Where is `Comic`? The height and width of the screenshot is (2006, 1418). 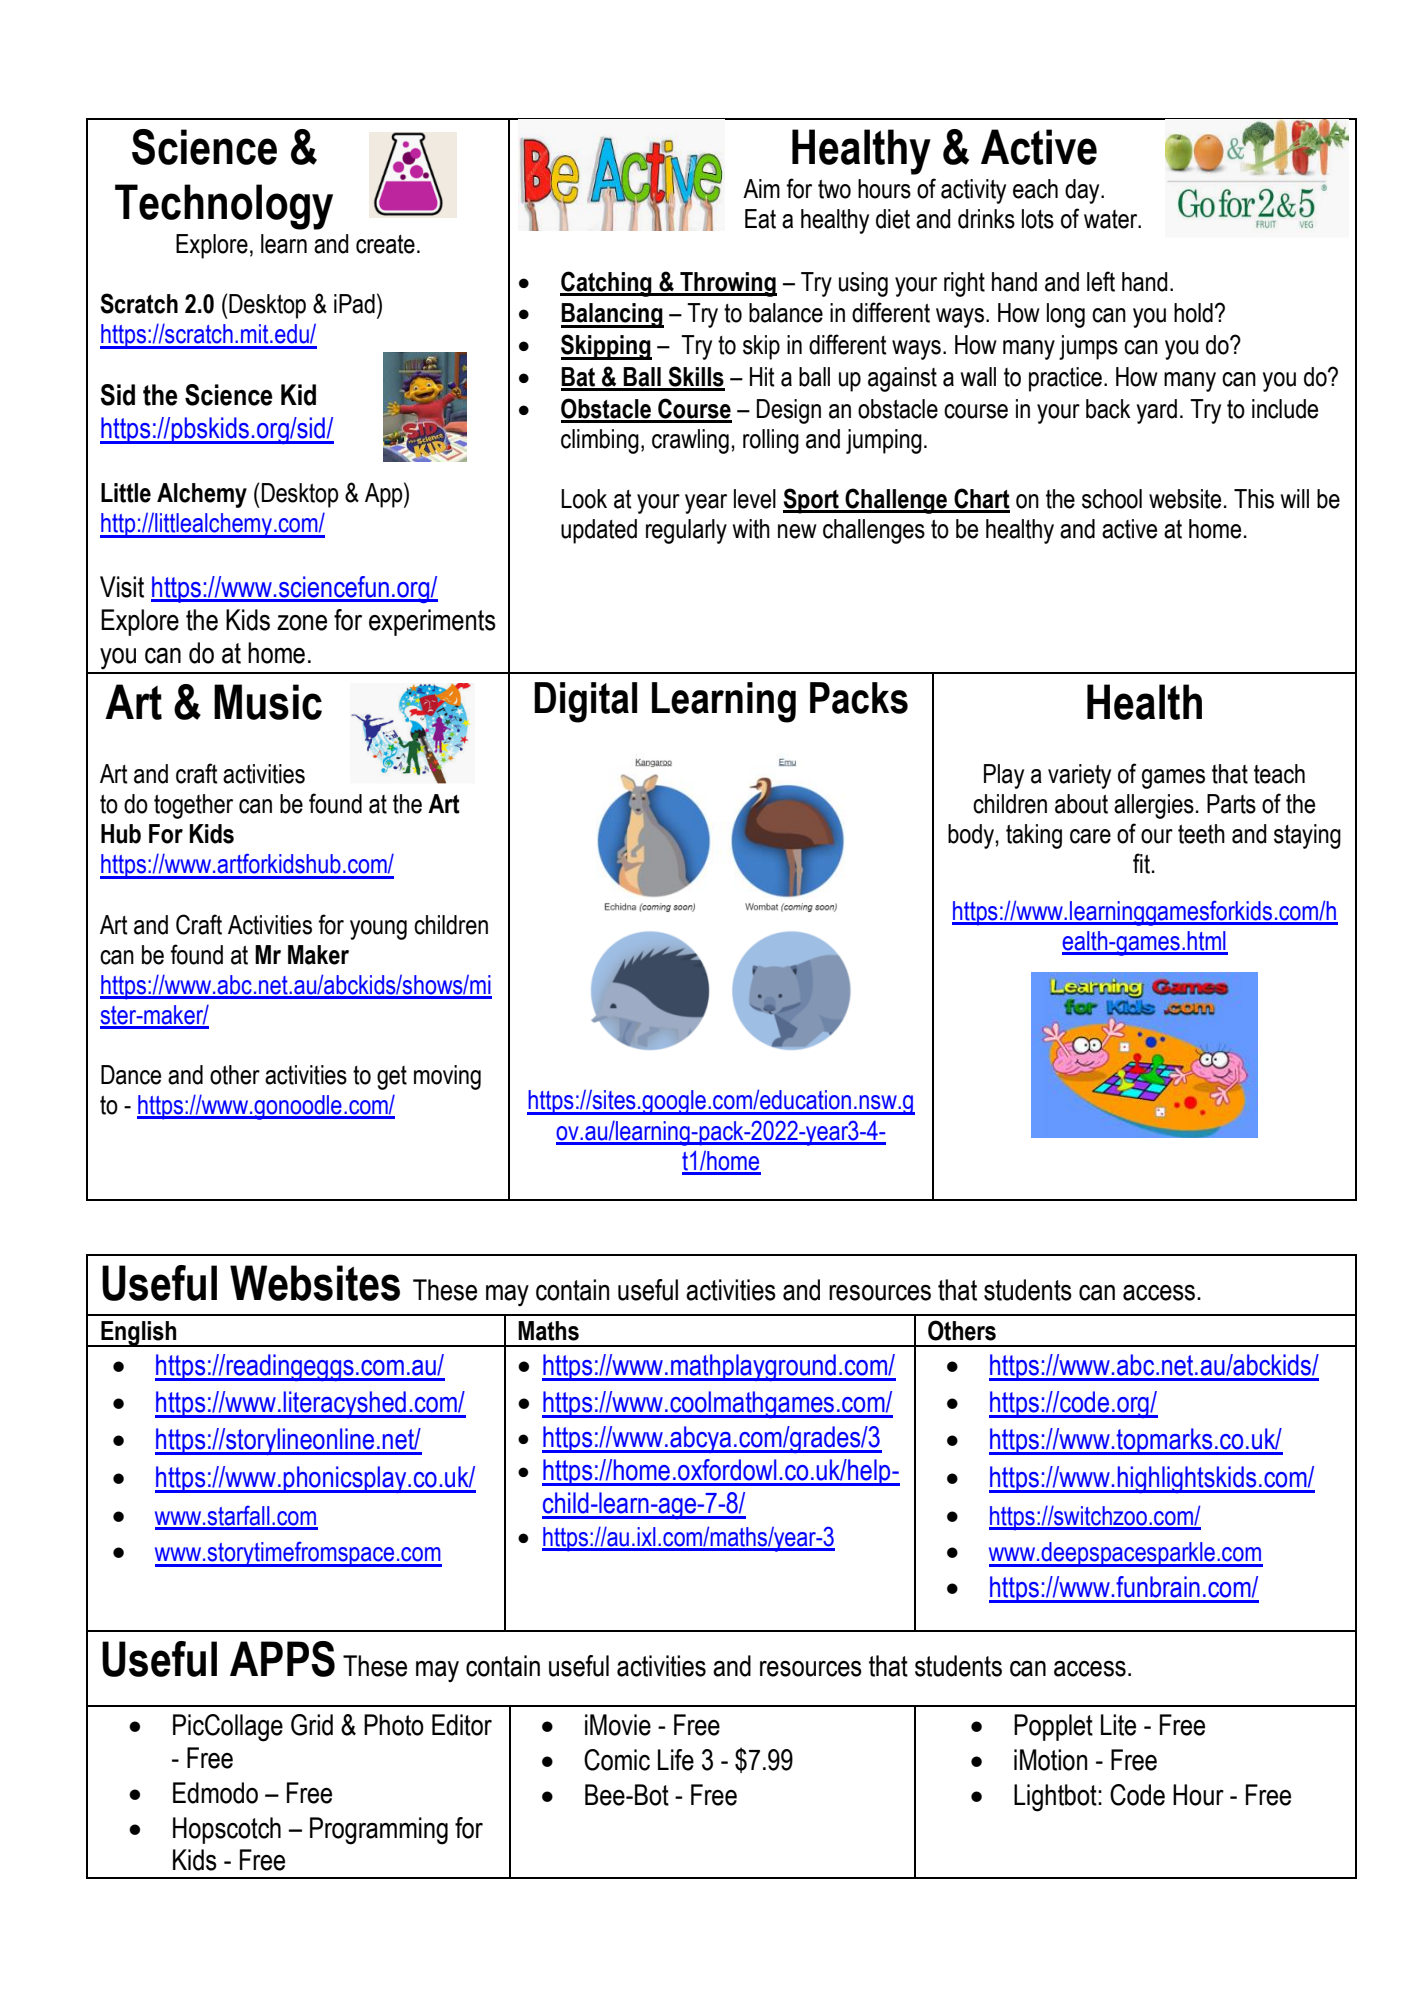 Comic is located at coordinates (617, 1760).
